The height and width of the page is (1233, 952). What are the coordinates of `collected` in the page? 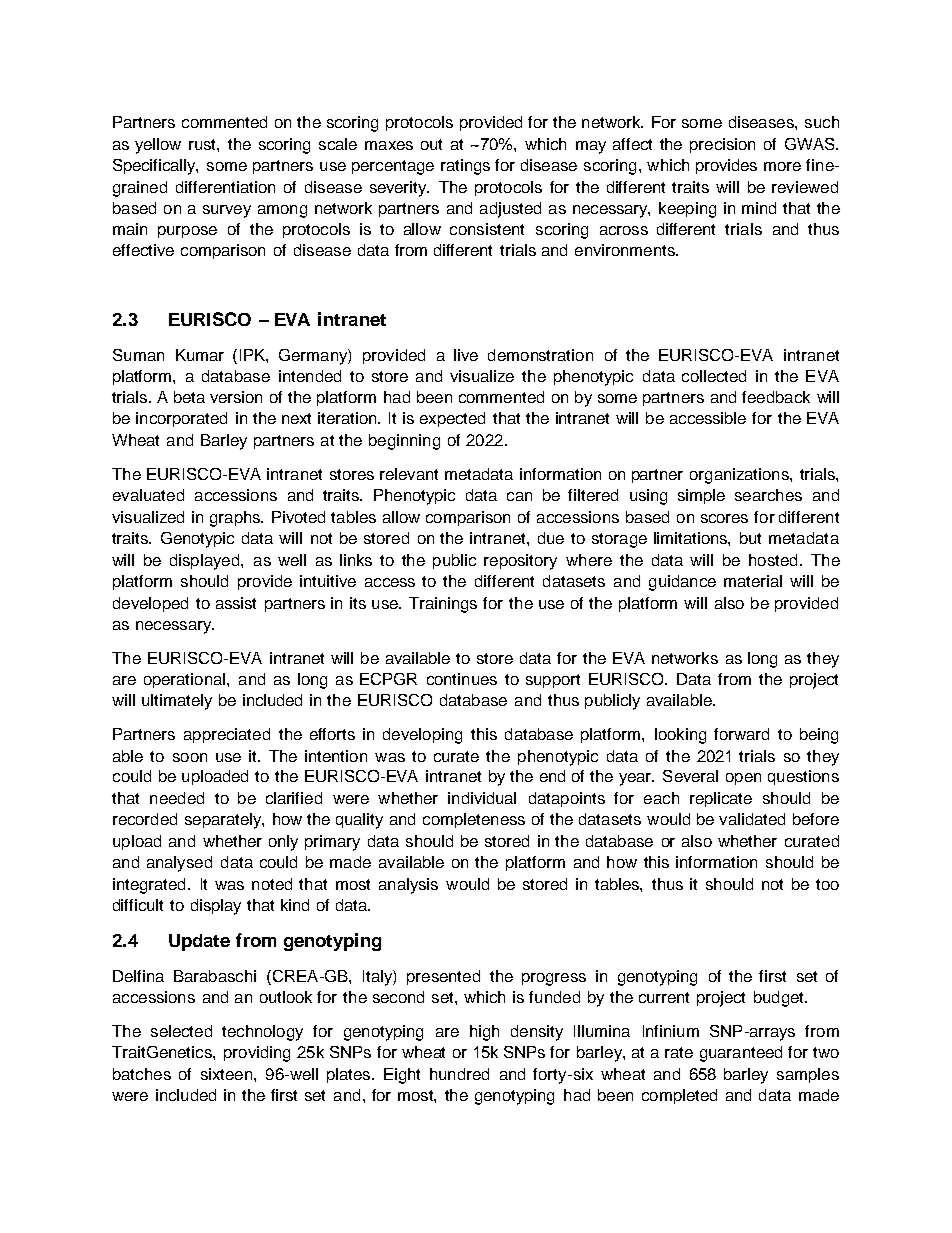 It's located at (714, 376).
